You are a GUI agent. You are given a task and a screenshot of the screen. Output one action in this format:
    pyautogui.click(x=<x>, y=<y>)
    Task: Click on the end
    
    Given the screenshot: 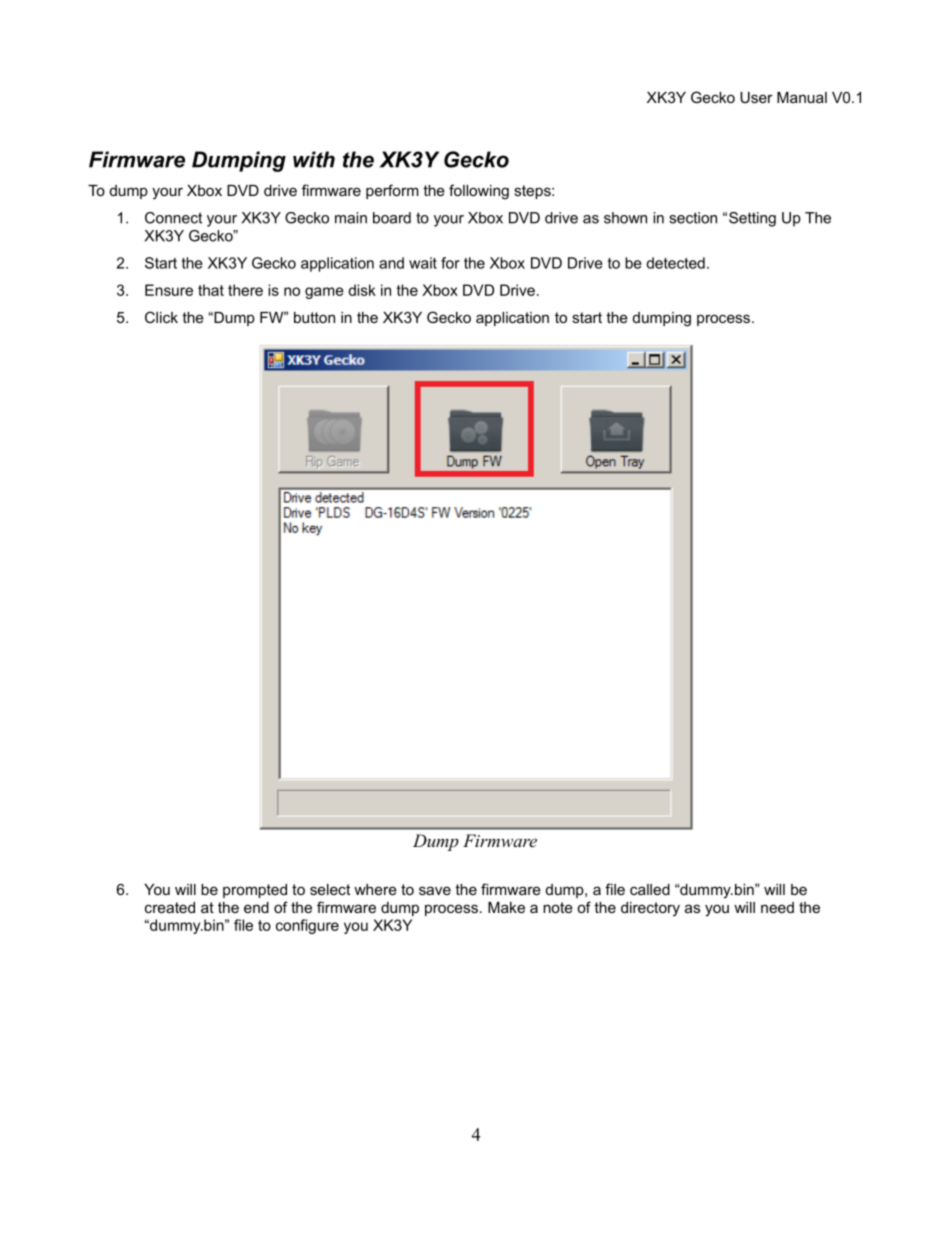 What is the action you would take?
    pyautogui.click(x=256, y=907)
